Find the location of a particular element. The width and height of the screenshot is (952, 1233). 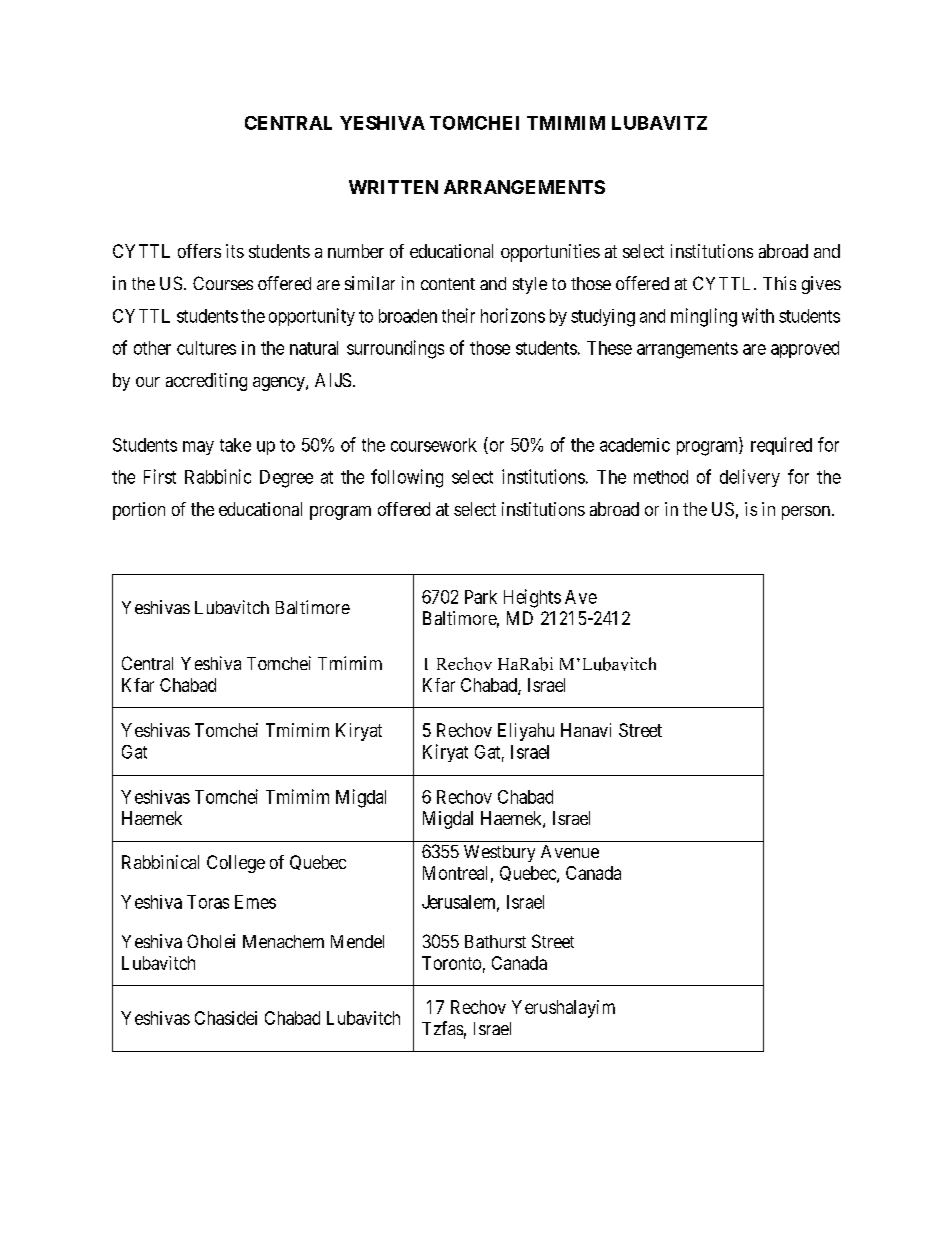

person is located at coordinates (806, 513).
